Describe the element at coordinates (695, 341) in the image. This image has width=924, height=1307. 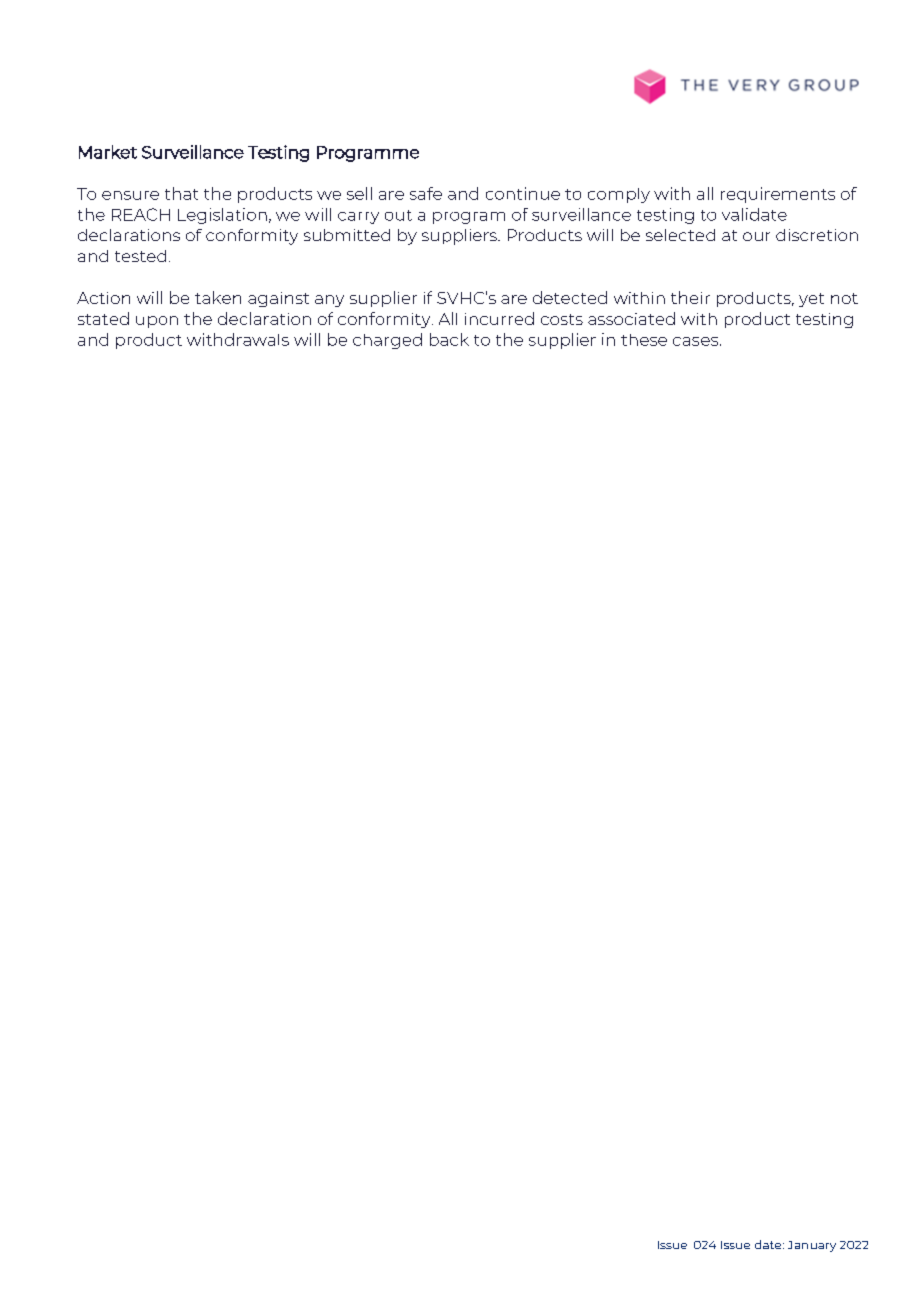
I see `cases` at that location.
